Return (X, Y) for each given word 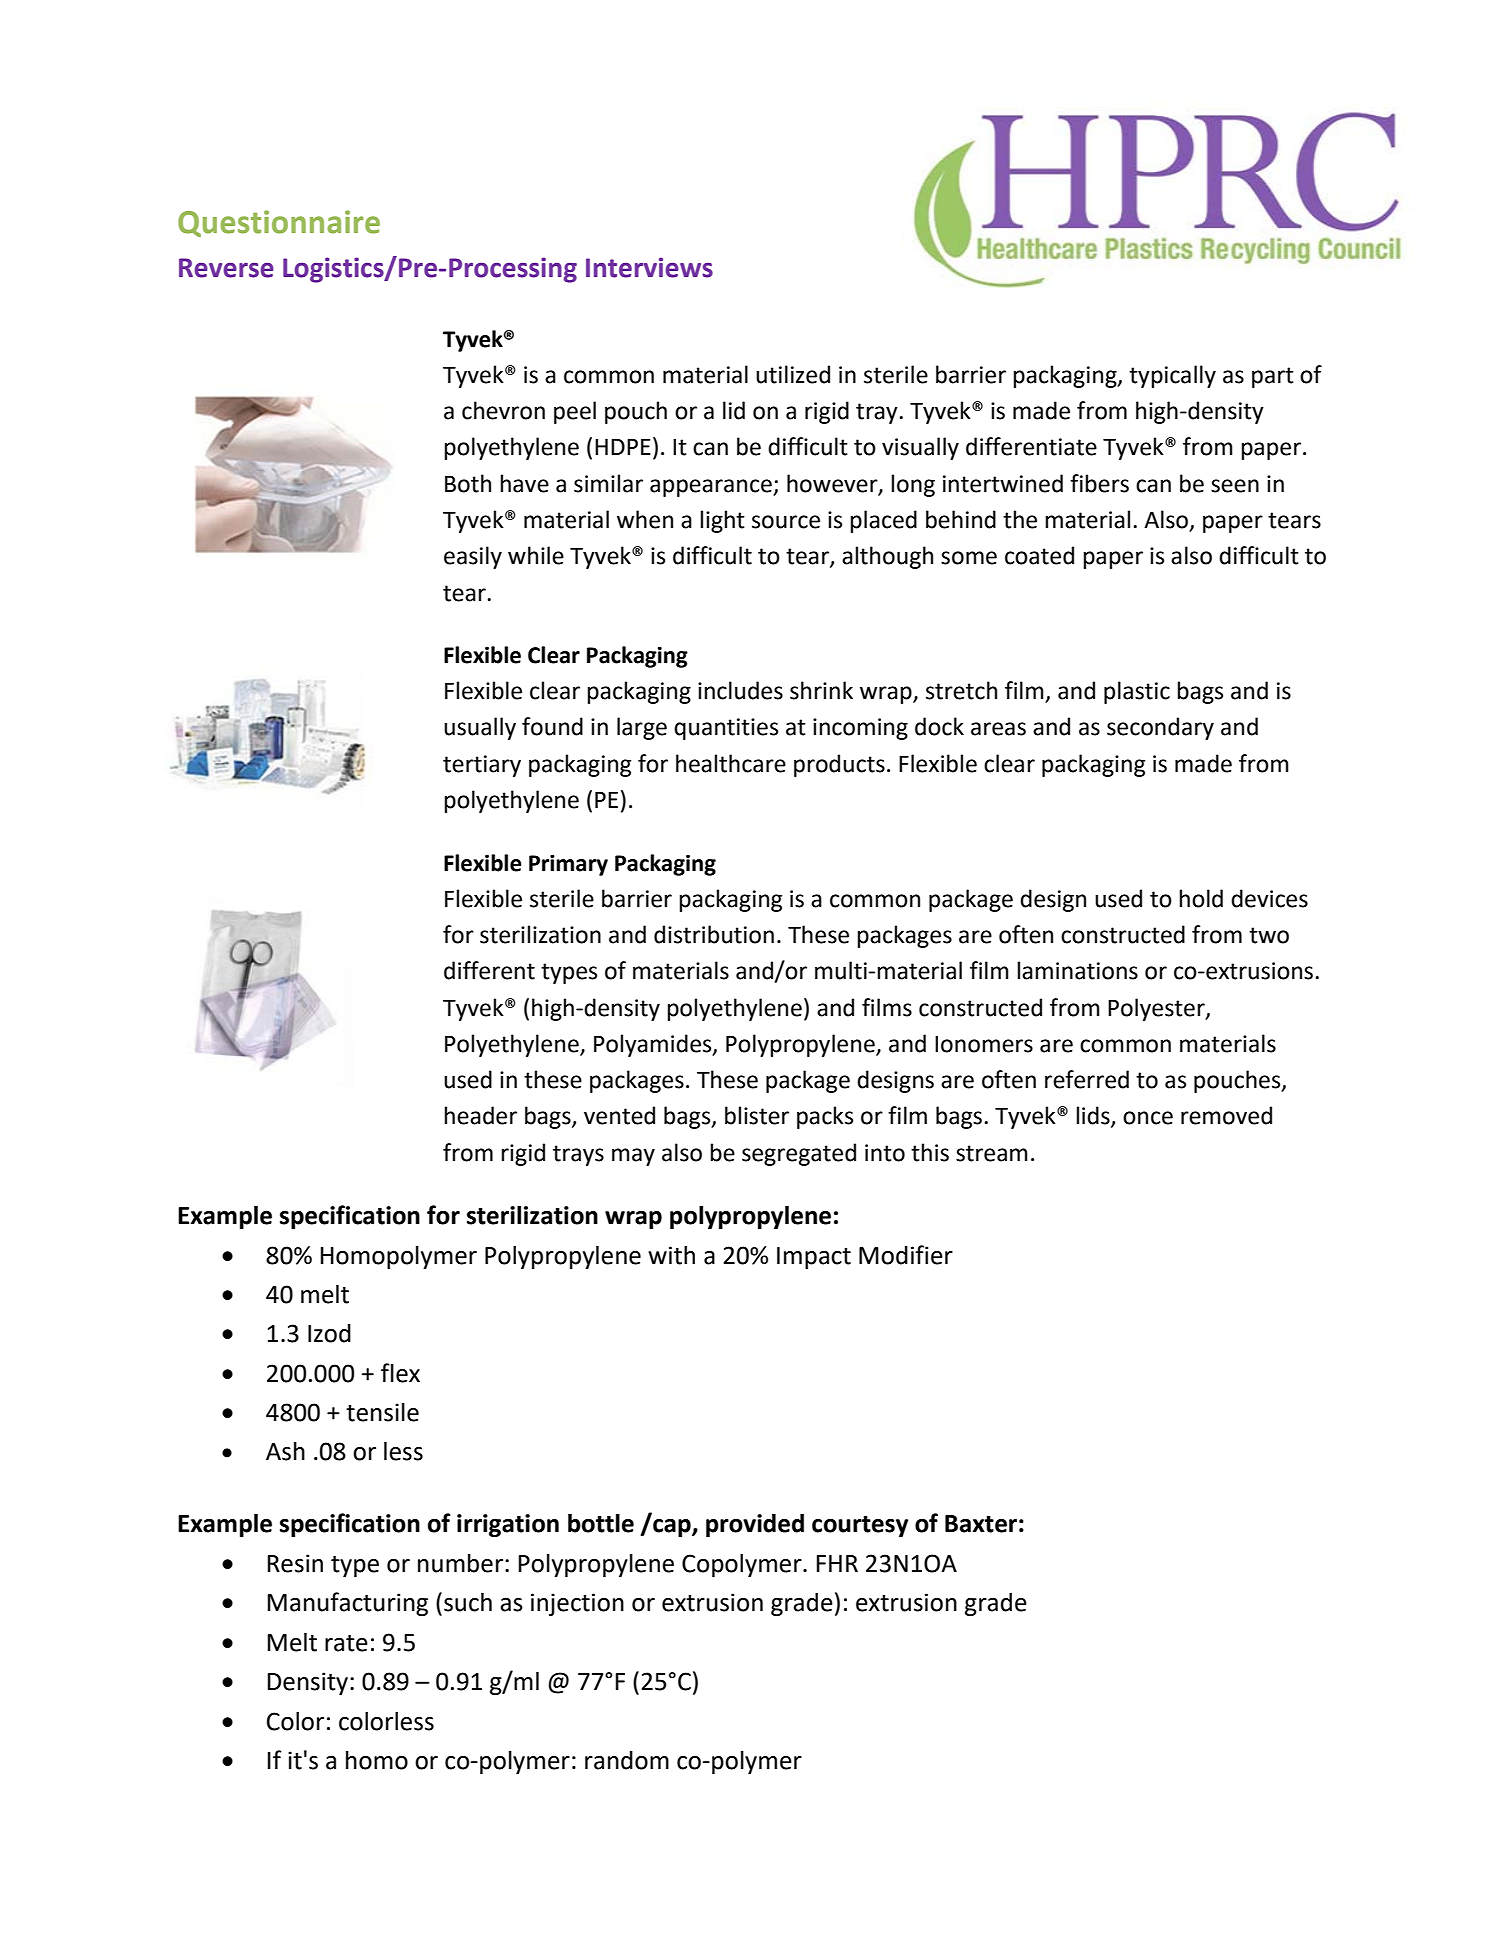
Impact (814, 1258)
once (1148, 1118)
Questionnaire (279, 223)
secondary (1160, 728)
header (480, 1115)
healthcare (731, 763)
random (627, 1760)
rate (346, 1643)
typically (1172, 376)
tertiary (482, 766)
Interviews (649, 267)
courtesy (860, 1526)
